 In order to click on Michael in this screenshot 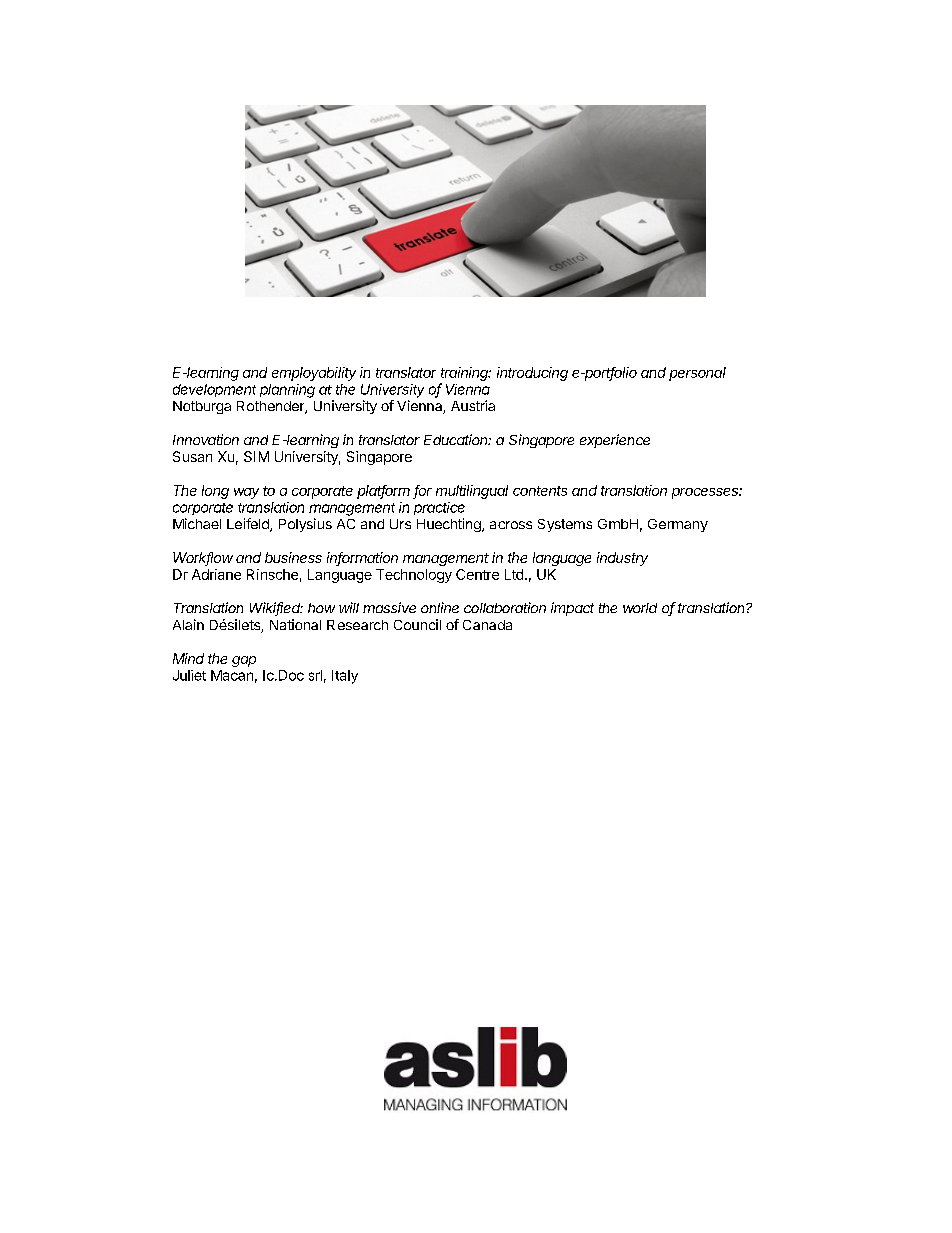, I will do `click(197, 523)`.
